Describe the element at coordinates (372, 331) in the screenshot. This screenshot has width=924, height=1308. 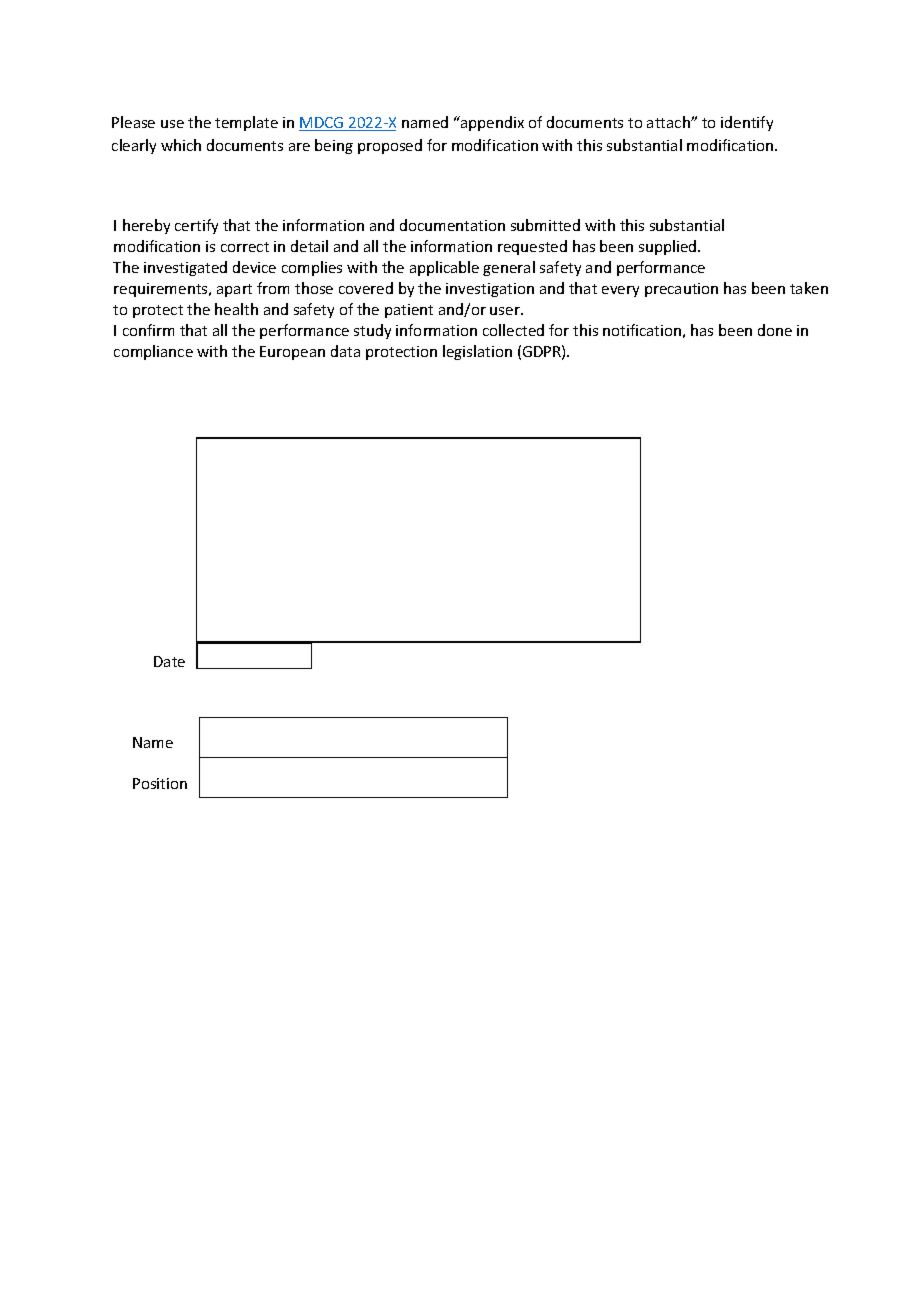
I see `study` at that location.
